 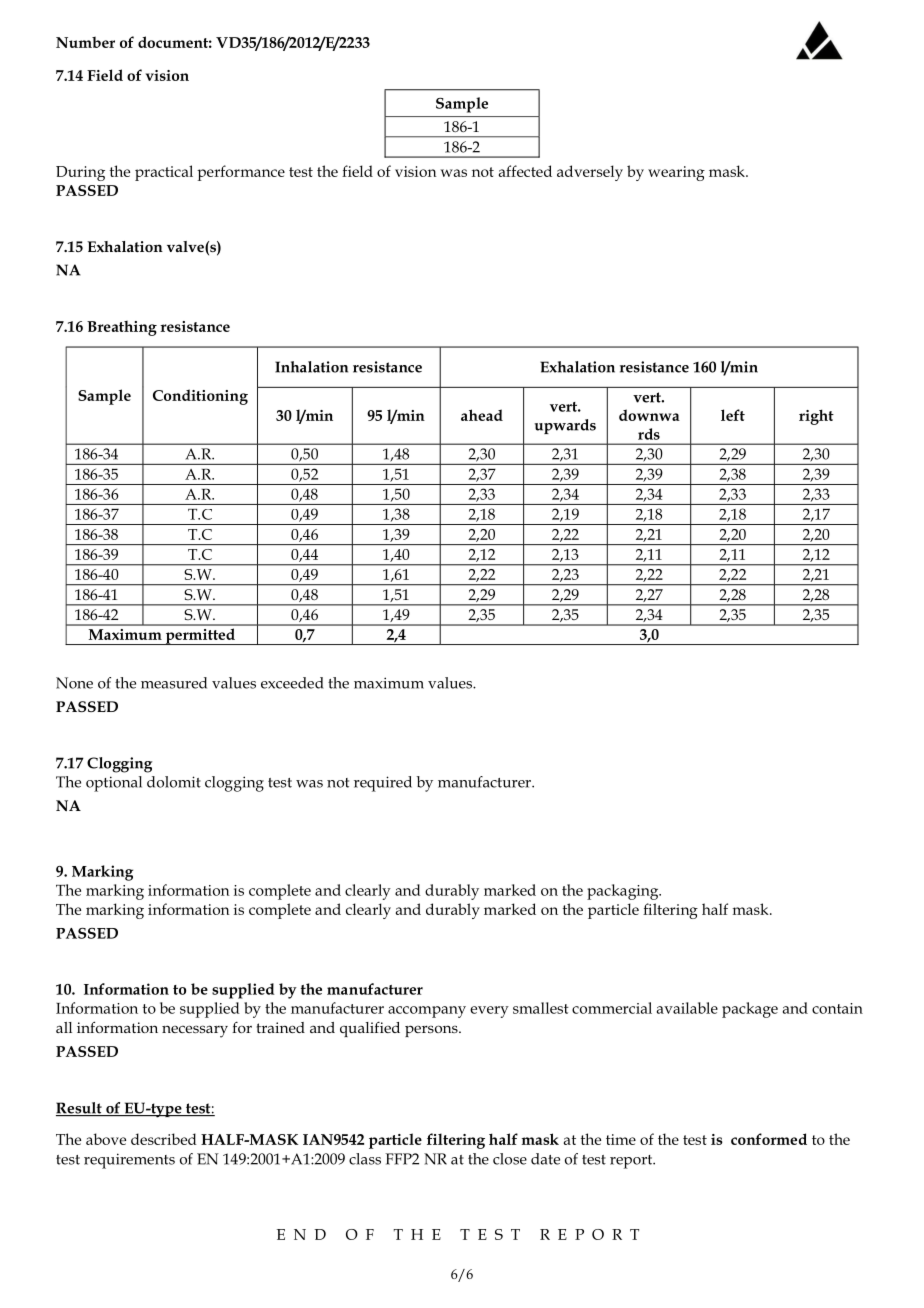 I want to click on required, so click(x=383, y=784).
